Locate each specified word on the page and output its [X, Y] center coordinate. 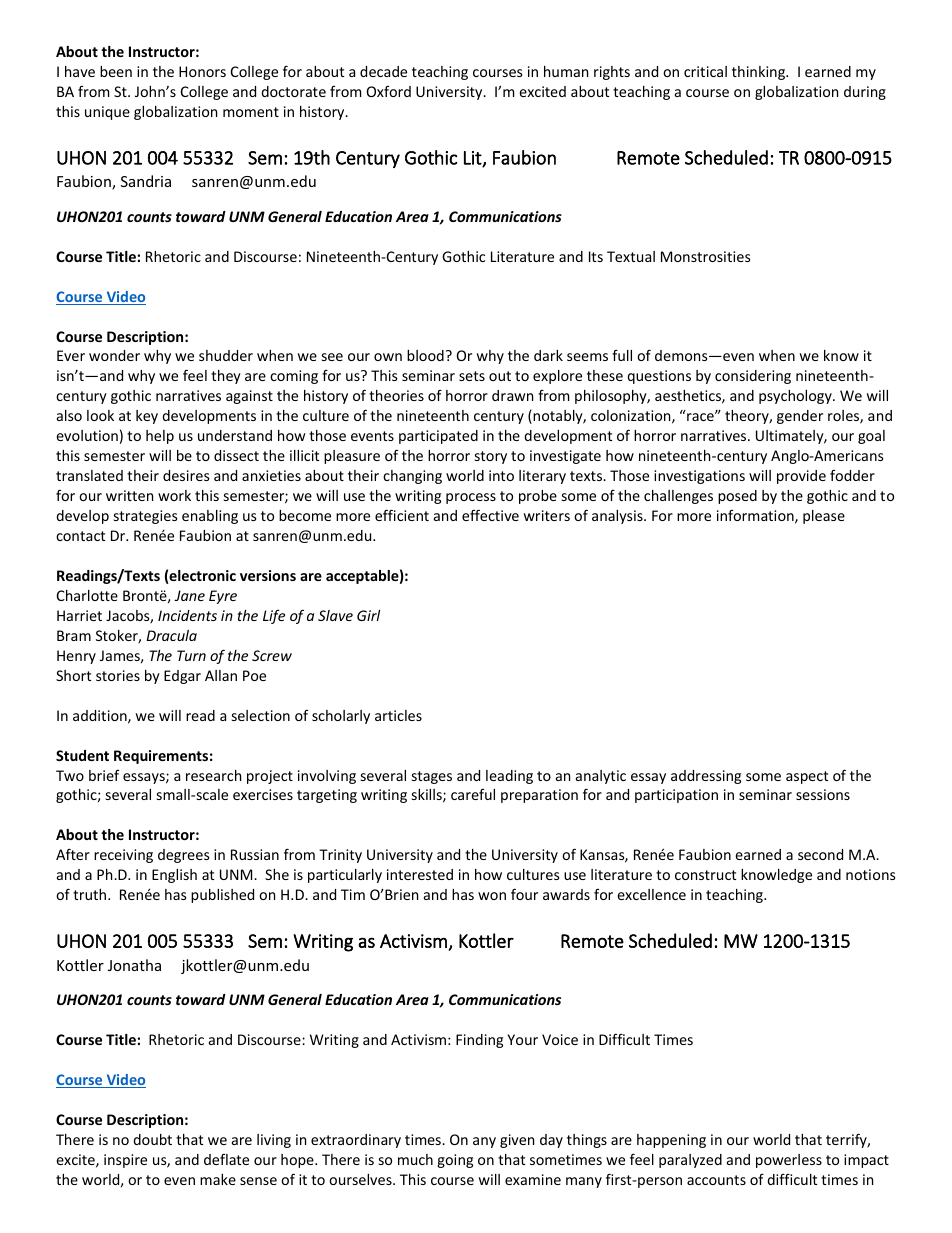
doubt [152, 1139]
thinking [760, 73]
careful [473, 794]
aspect [807, 777]
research [213, 775]
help [160, 437]
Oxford [389, 91]
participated [438, 437]
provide [801, 477]
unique [107, 113]
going [455, 1161]
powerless [789, 1161]
